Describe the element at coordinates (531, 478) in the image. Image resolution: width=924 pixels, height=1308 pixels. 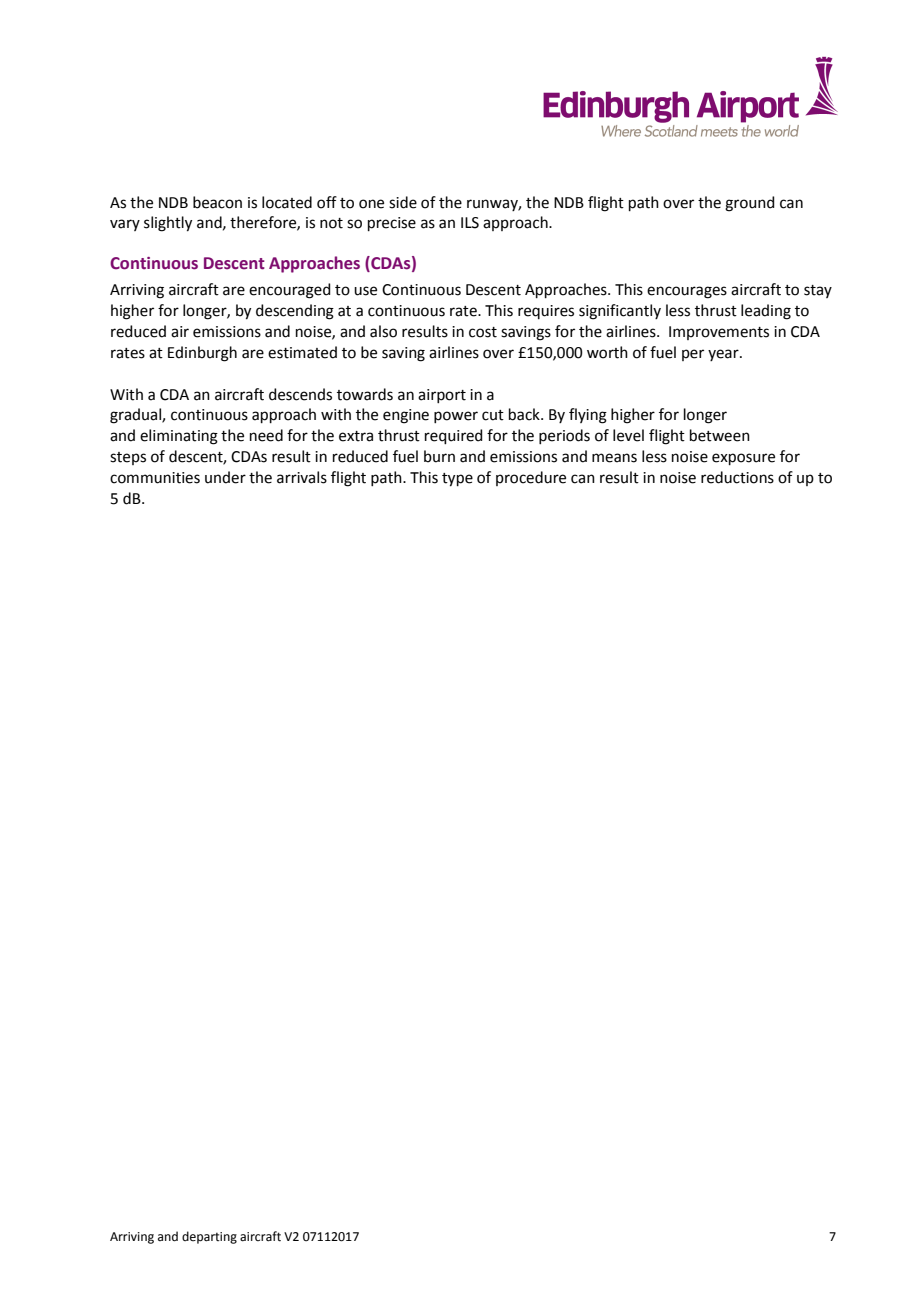
I see `procedure` at that location.
